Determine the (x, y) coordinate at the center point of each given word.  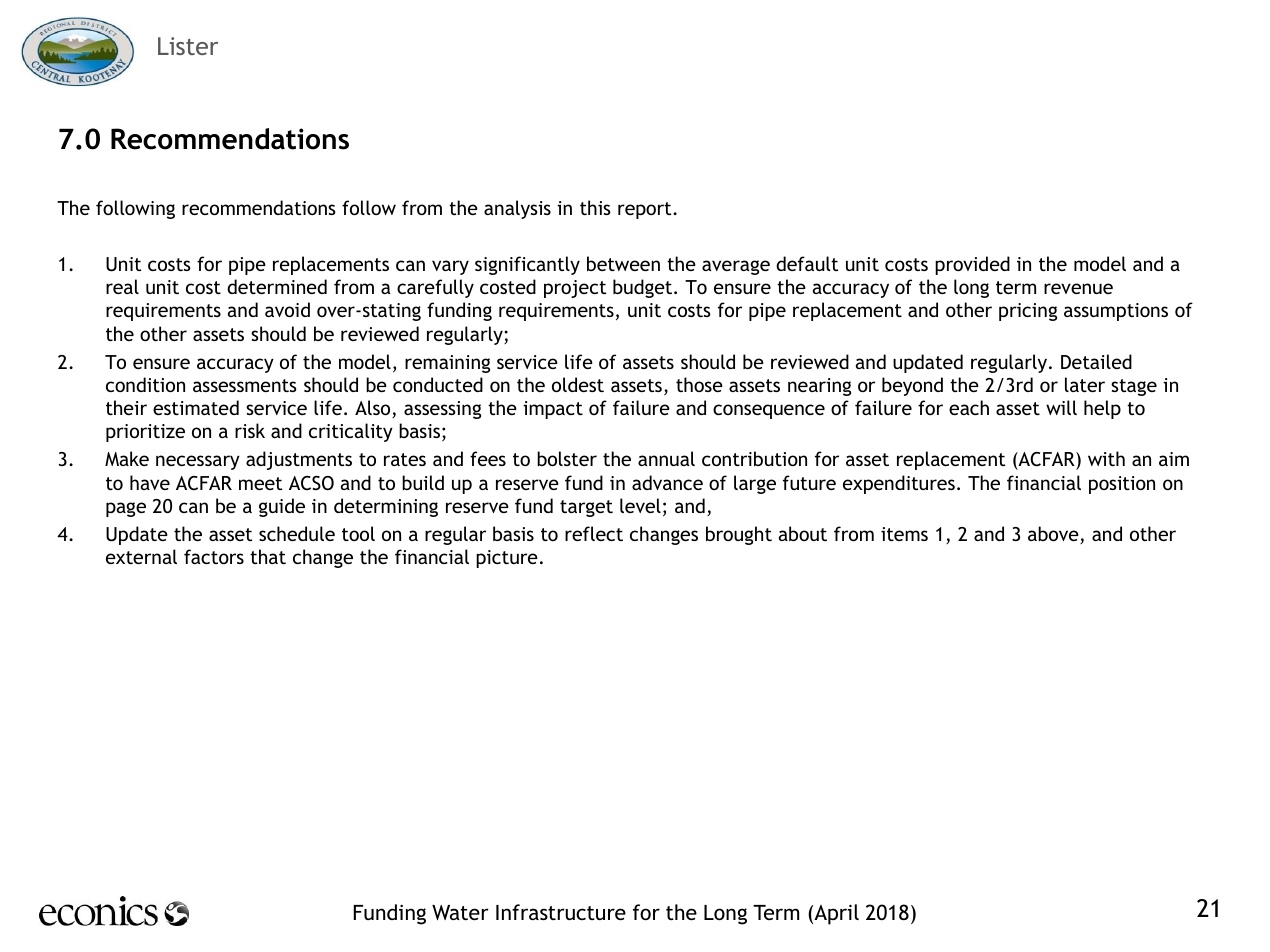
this (595, 207)
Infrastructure (561, 912)
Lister (188, 46)
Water (460, 912)
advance (667, 482)
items (904, 534)
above (1054, 535)
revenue (1078, 288)
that (268, 556)
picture (507, 559)
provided (972, 265)
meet (260, 483)
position (1122, 485)
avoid (287, 309)
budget (644, 288)
